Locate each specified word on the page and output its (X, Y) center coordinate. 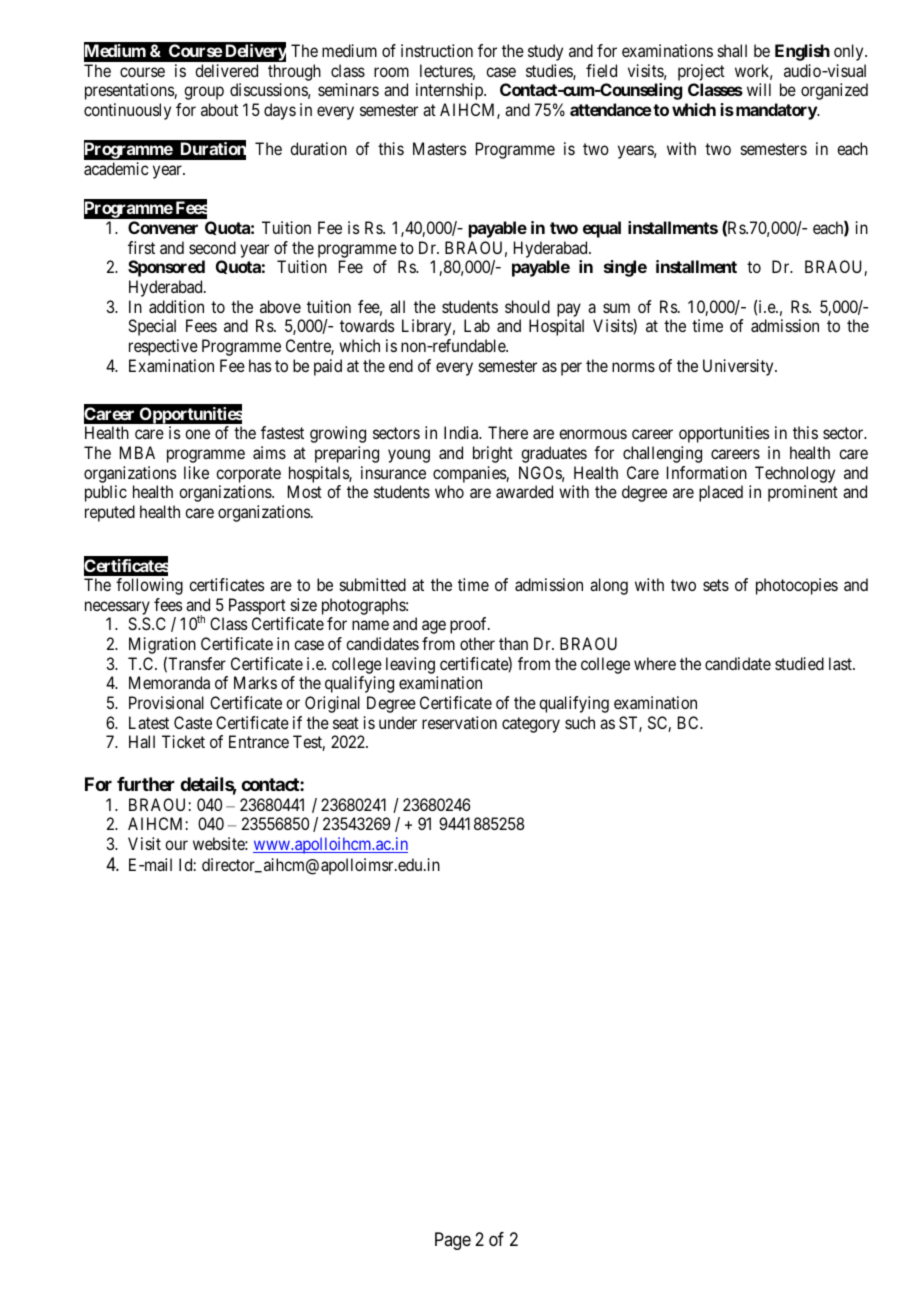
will (759, 89)
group (204, 93)
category (531, 725)
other (477, 643)
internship (450, 91)
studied (799, 663)
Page (453, 1241)
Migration (162, 645)
